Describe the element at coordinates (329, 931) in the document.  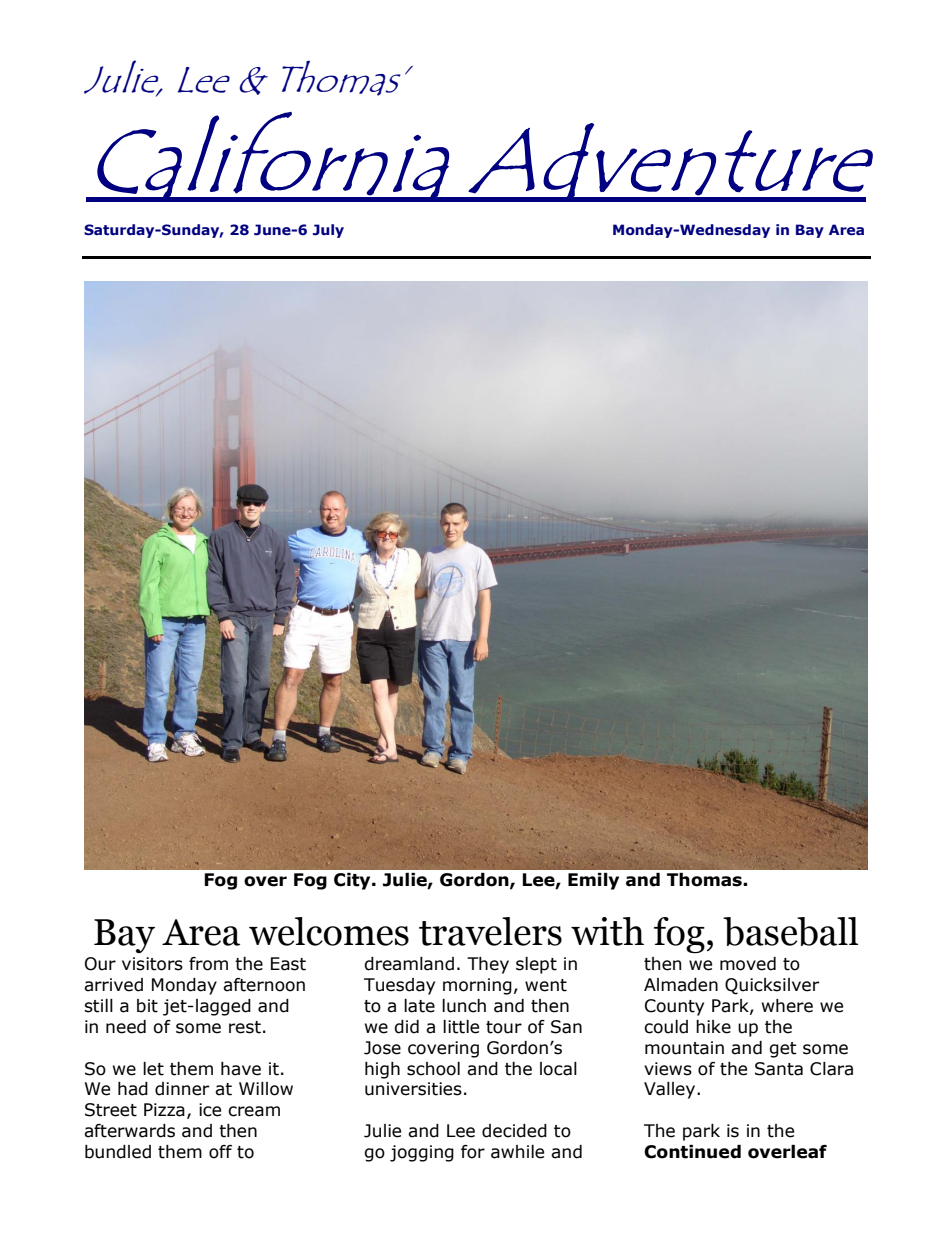
I see `welcomes` at that location.
